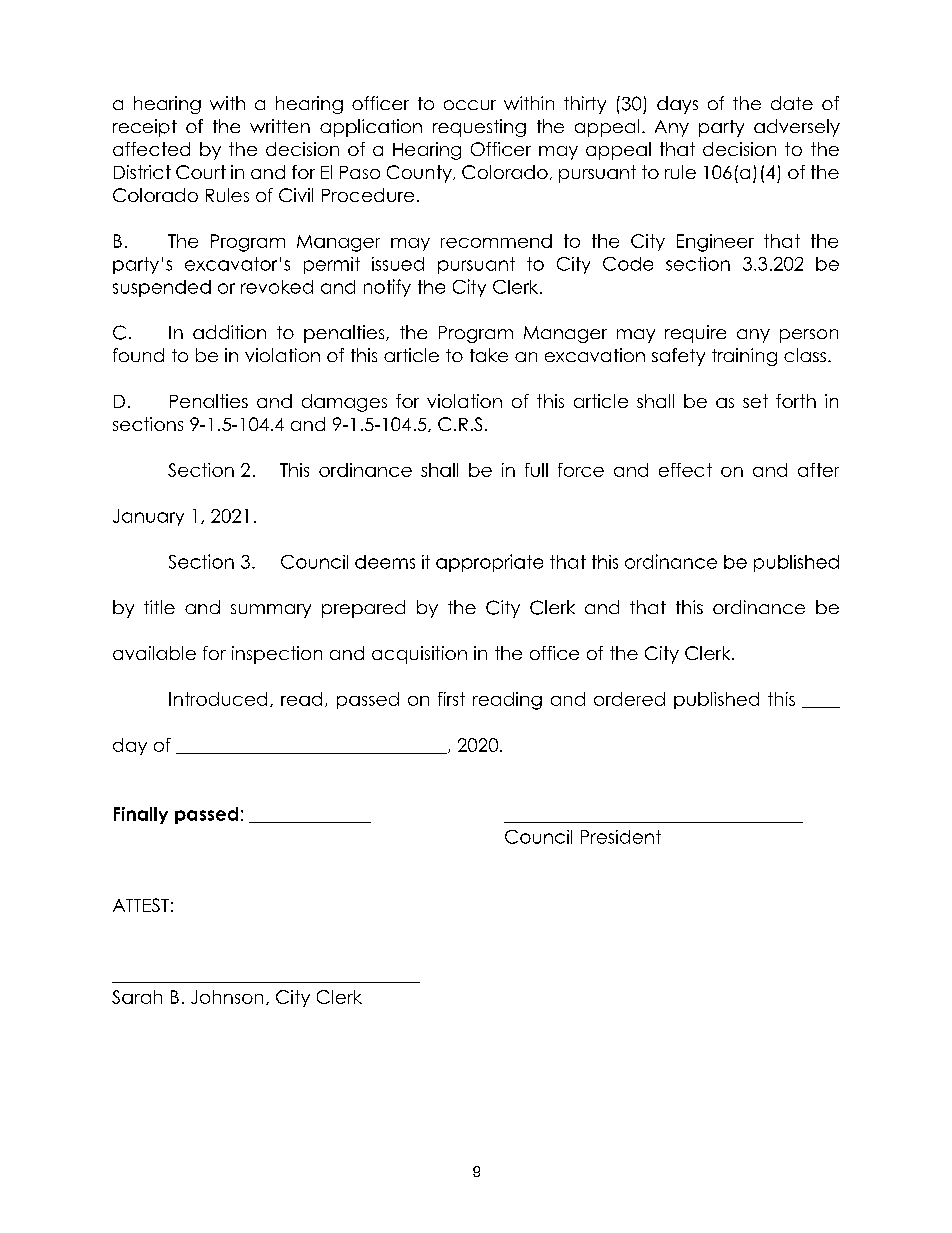 The image size is (952, 1233). Describe the element at coordinates (138, 355) in the screenshot. I see `found` at that location.
